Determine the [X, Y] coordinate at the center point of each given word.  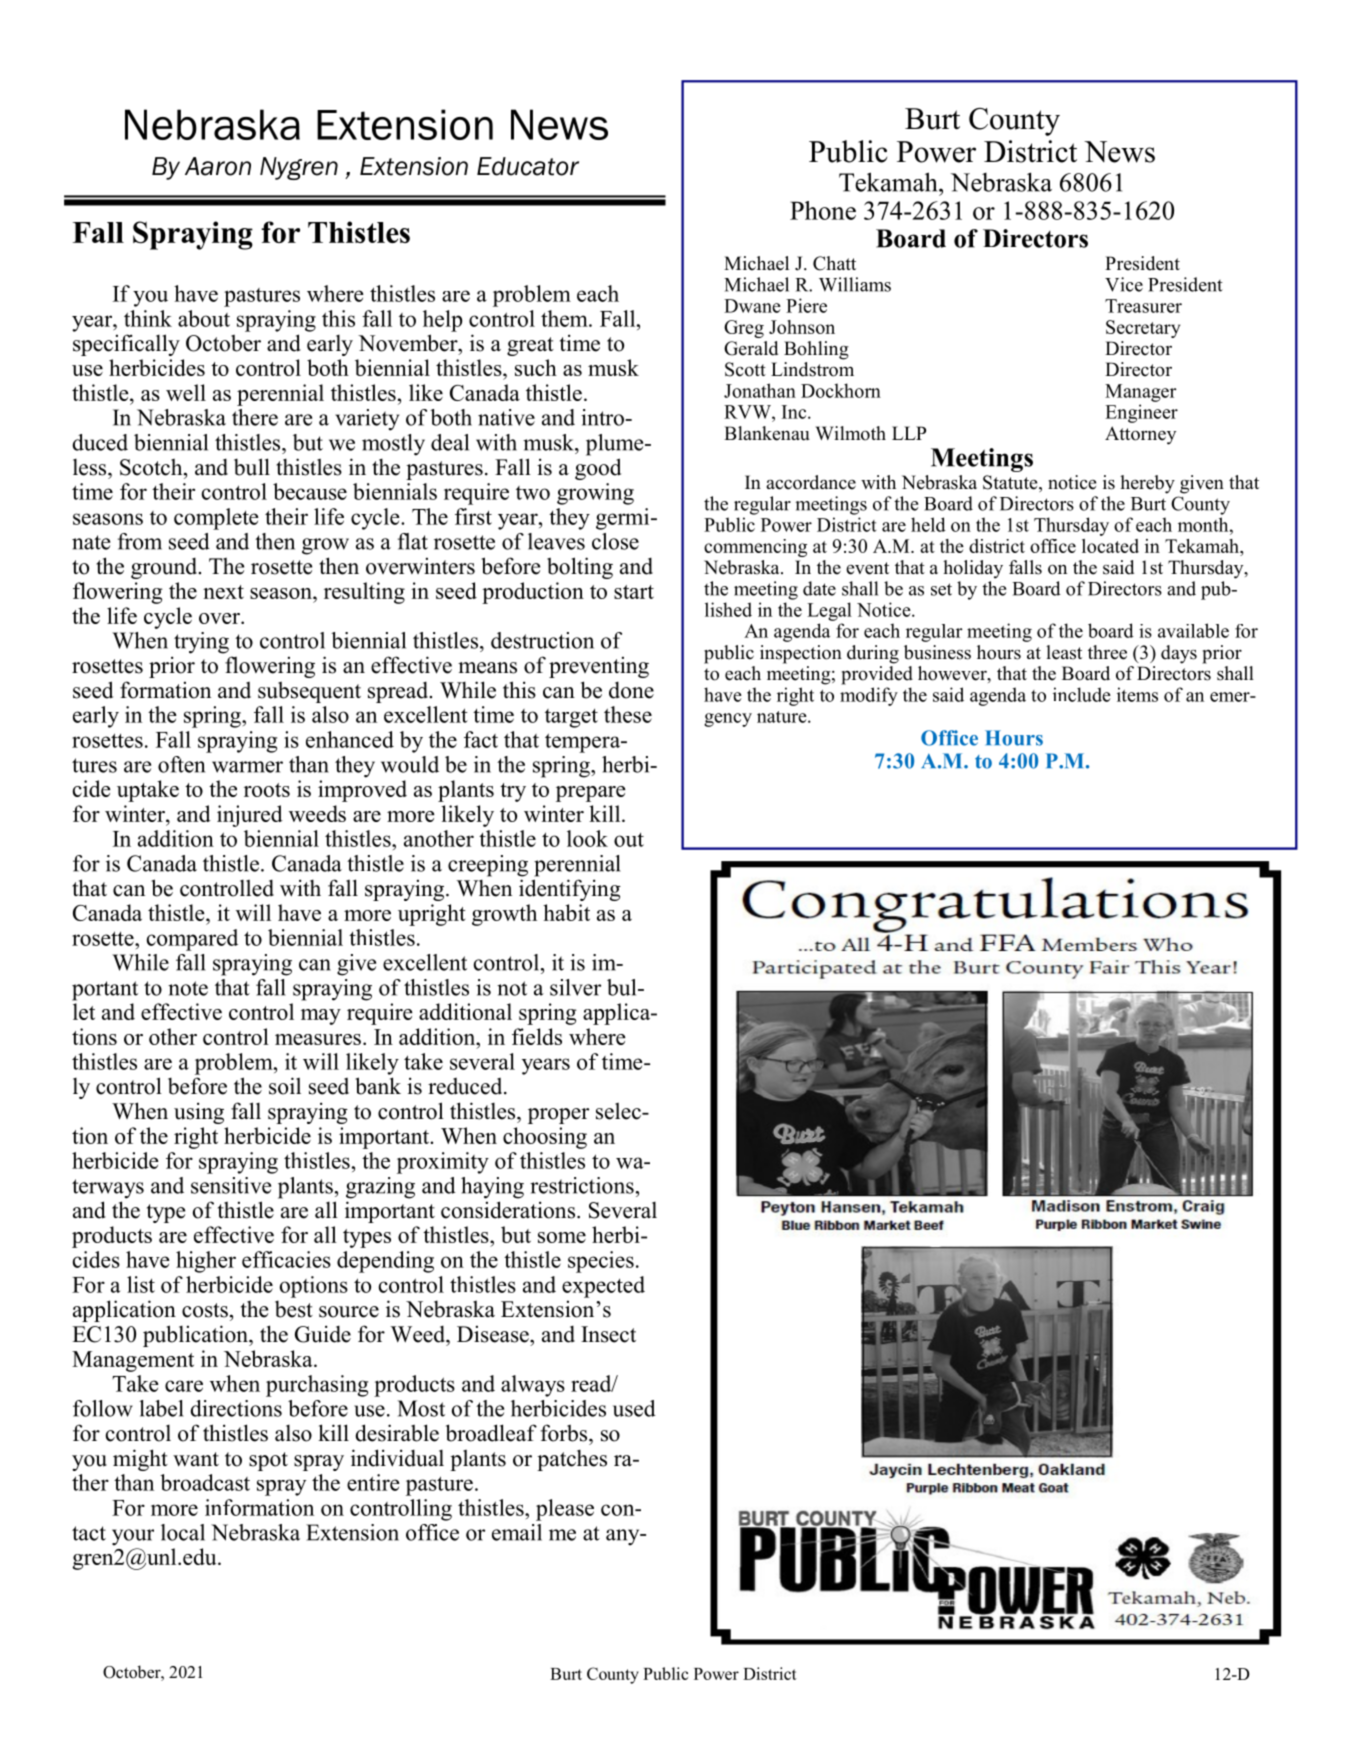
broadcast [205, 1482]
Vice [1124, 284]
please [565, 1510]
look [587, 838]
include [1082, 694]
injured [250, 816]
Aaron [218, 166]
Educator [528, 166]
